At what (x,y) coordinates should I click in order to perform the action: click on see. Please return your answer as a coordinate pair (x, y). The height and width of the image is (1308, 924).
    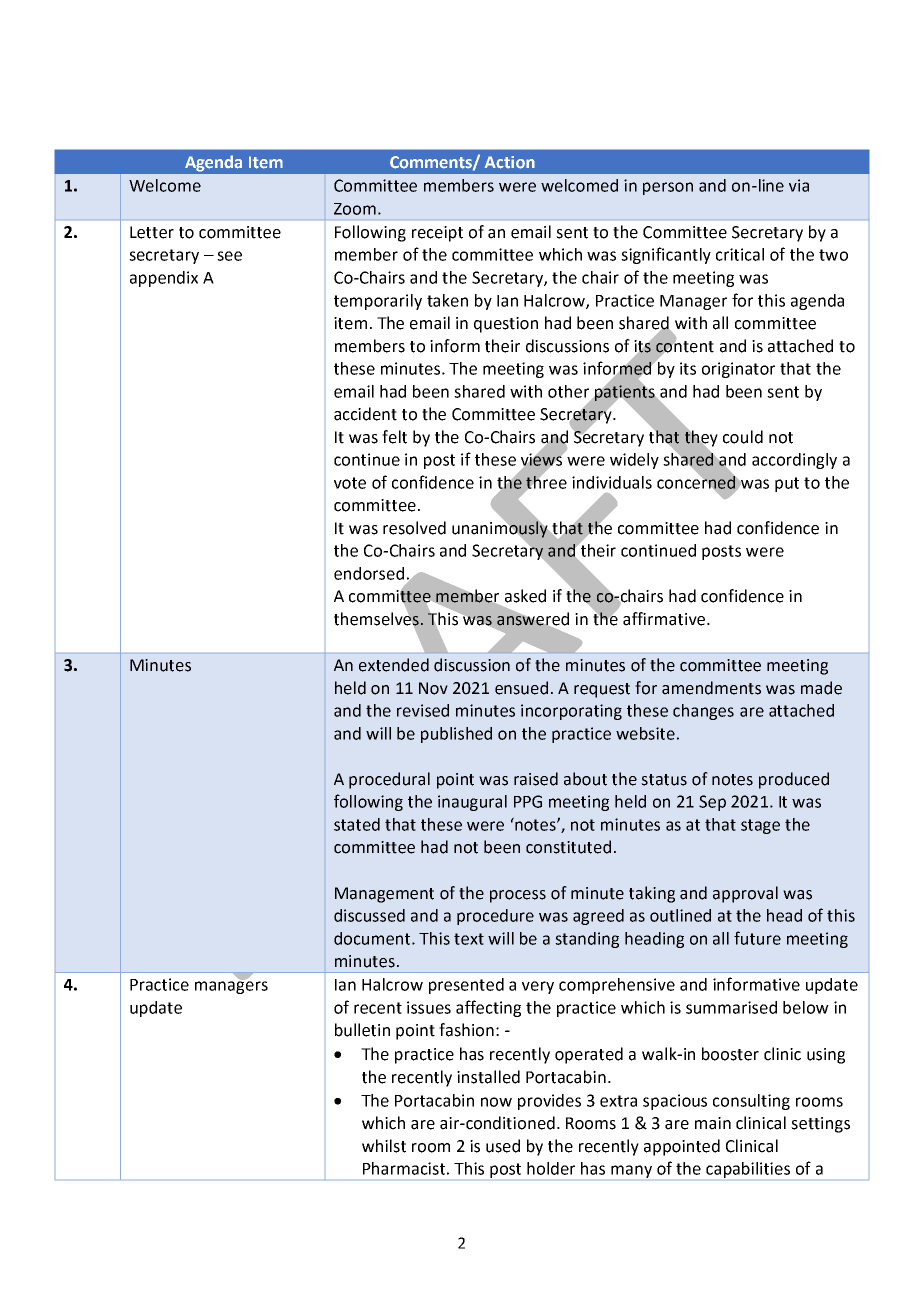
    Looking at the image, I should click on (229, 256).
